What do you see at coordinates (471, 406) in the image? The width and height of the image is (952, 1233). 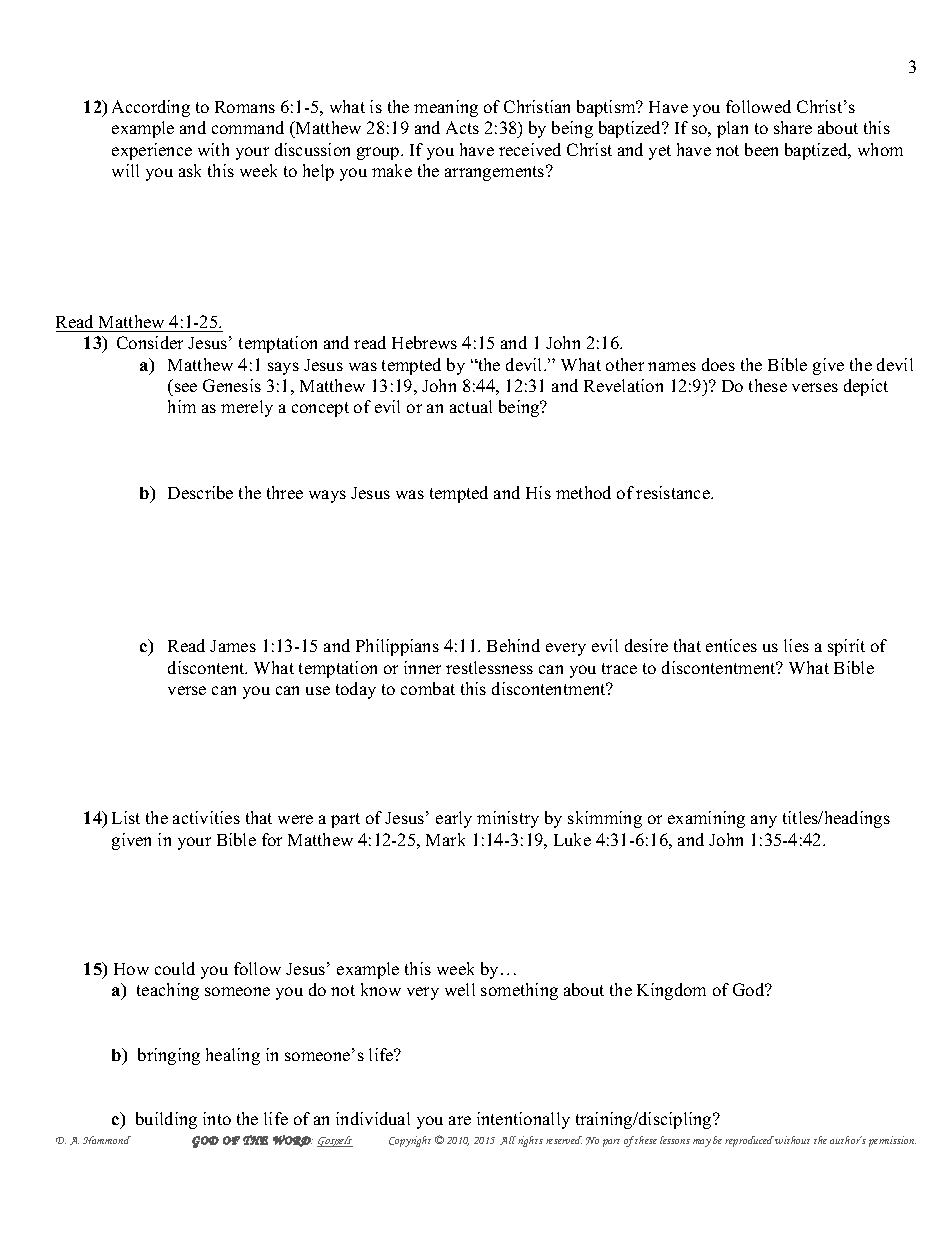 I see `actual` at bounding box center [471, 406].
